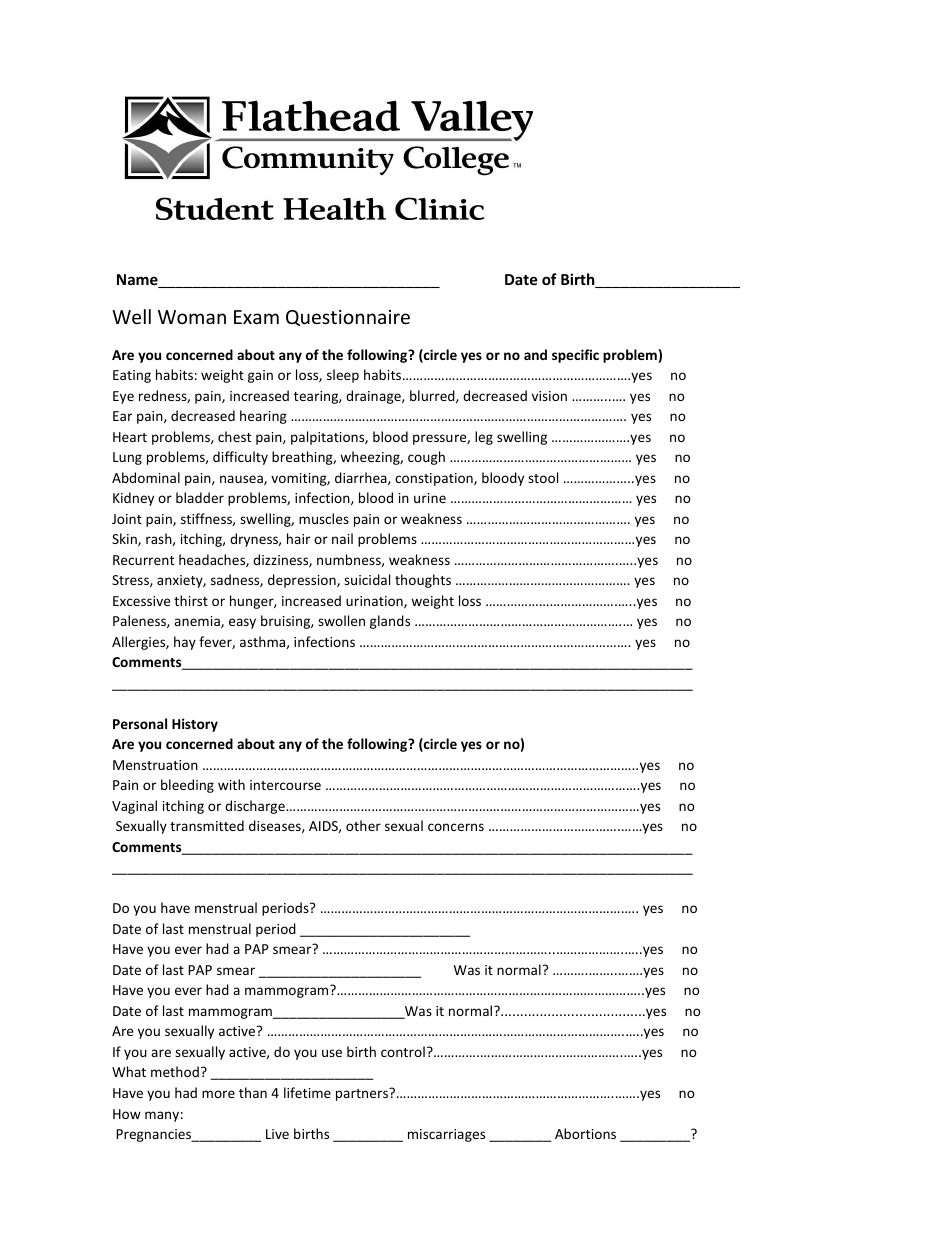  What do you see at coordinates (348, 318) in the document?
I see `Questionnaire` at bounding box center [348, 318].
